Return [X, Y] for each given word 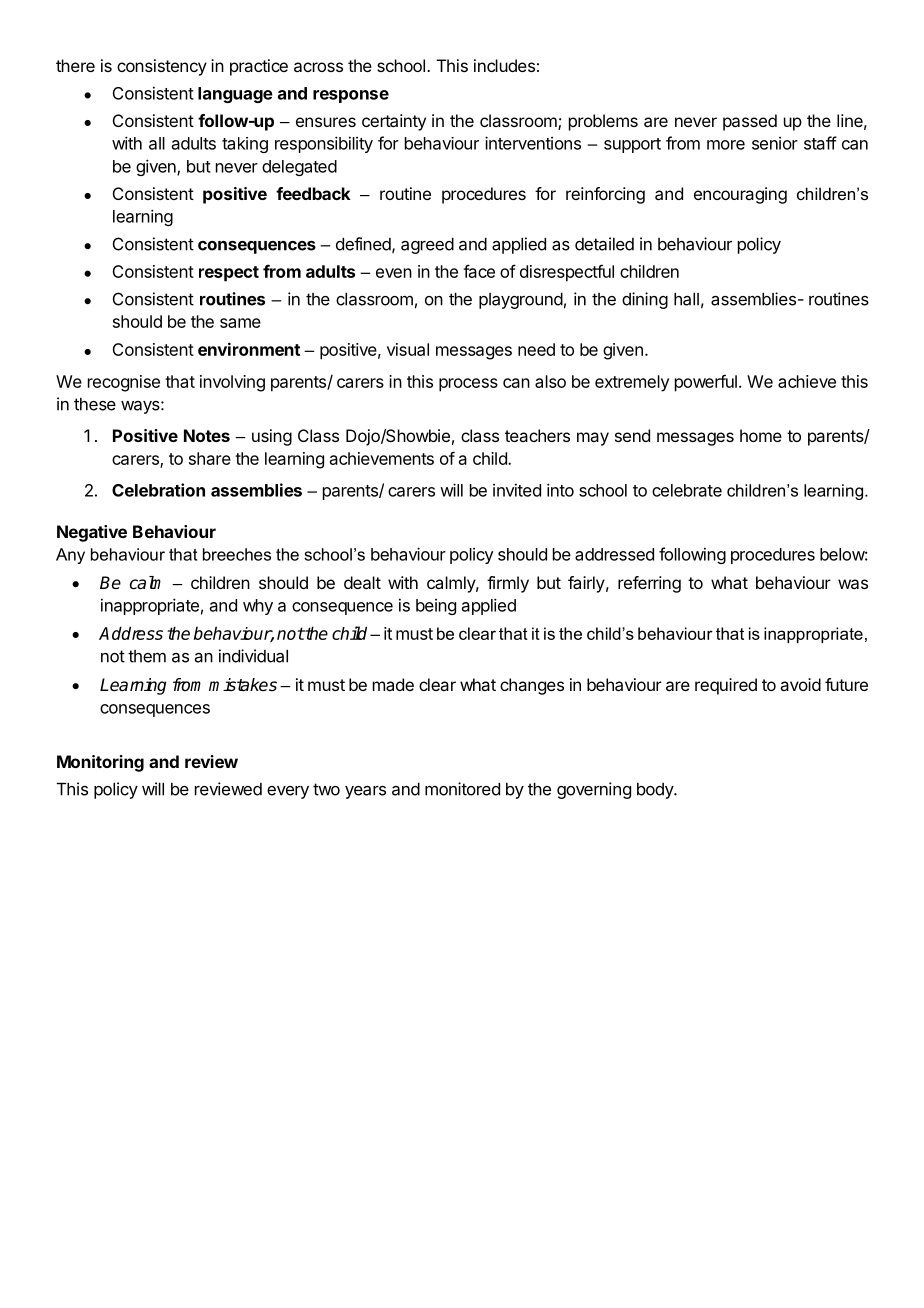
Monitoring [100, 763]
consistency [162, 67]
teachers [537, 435]
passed [750, 122]
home [761, 435]
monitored [462, 789]
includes [504, 65]
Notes [207, 435]
